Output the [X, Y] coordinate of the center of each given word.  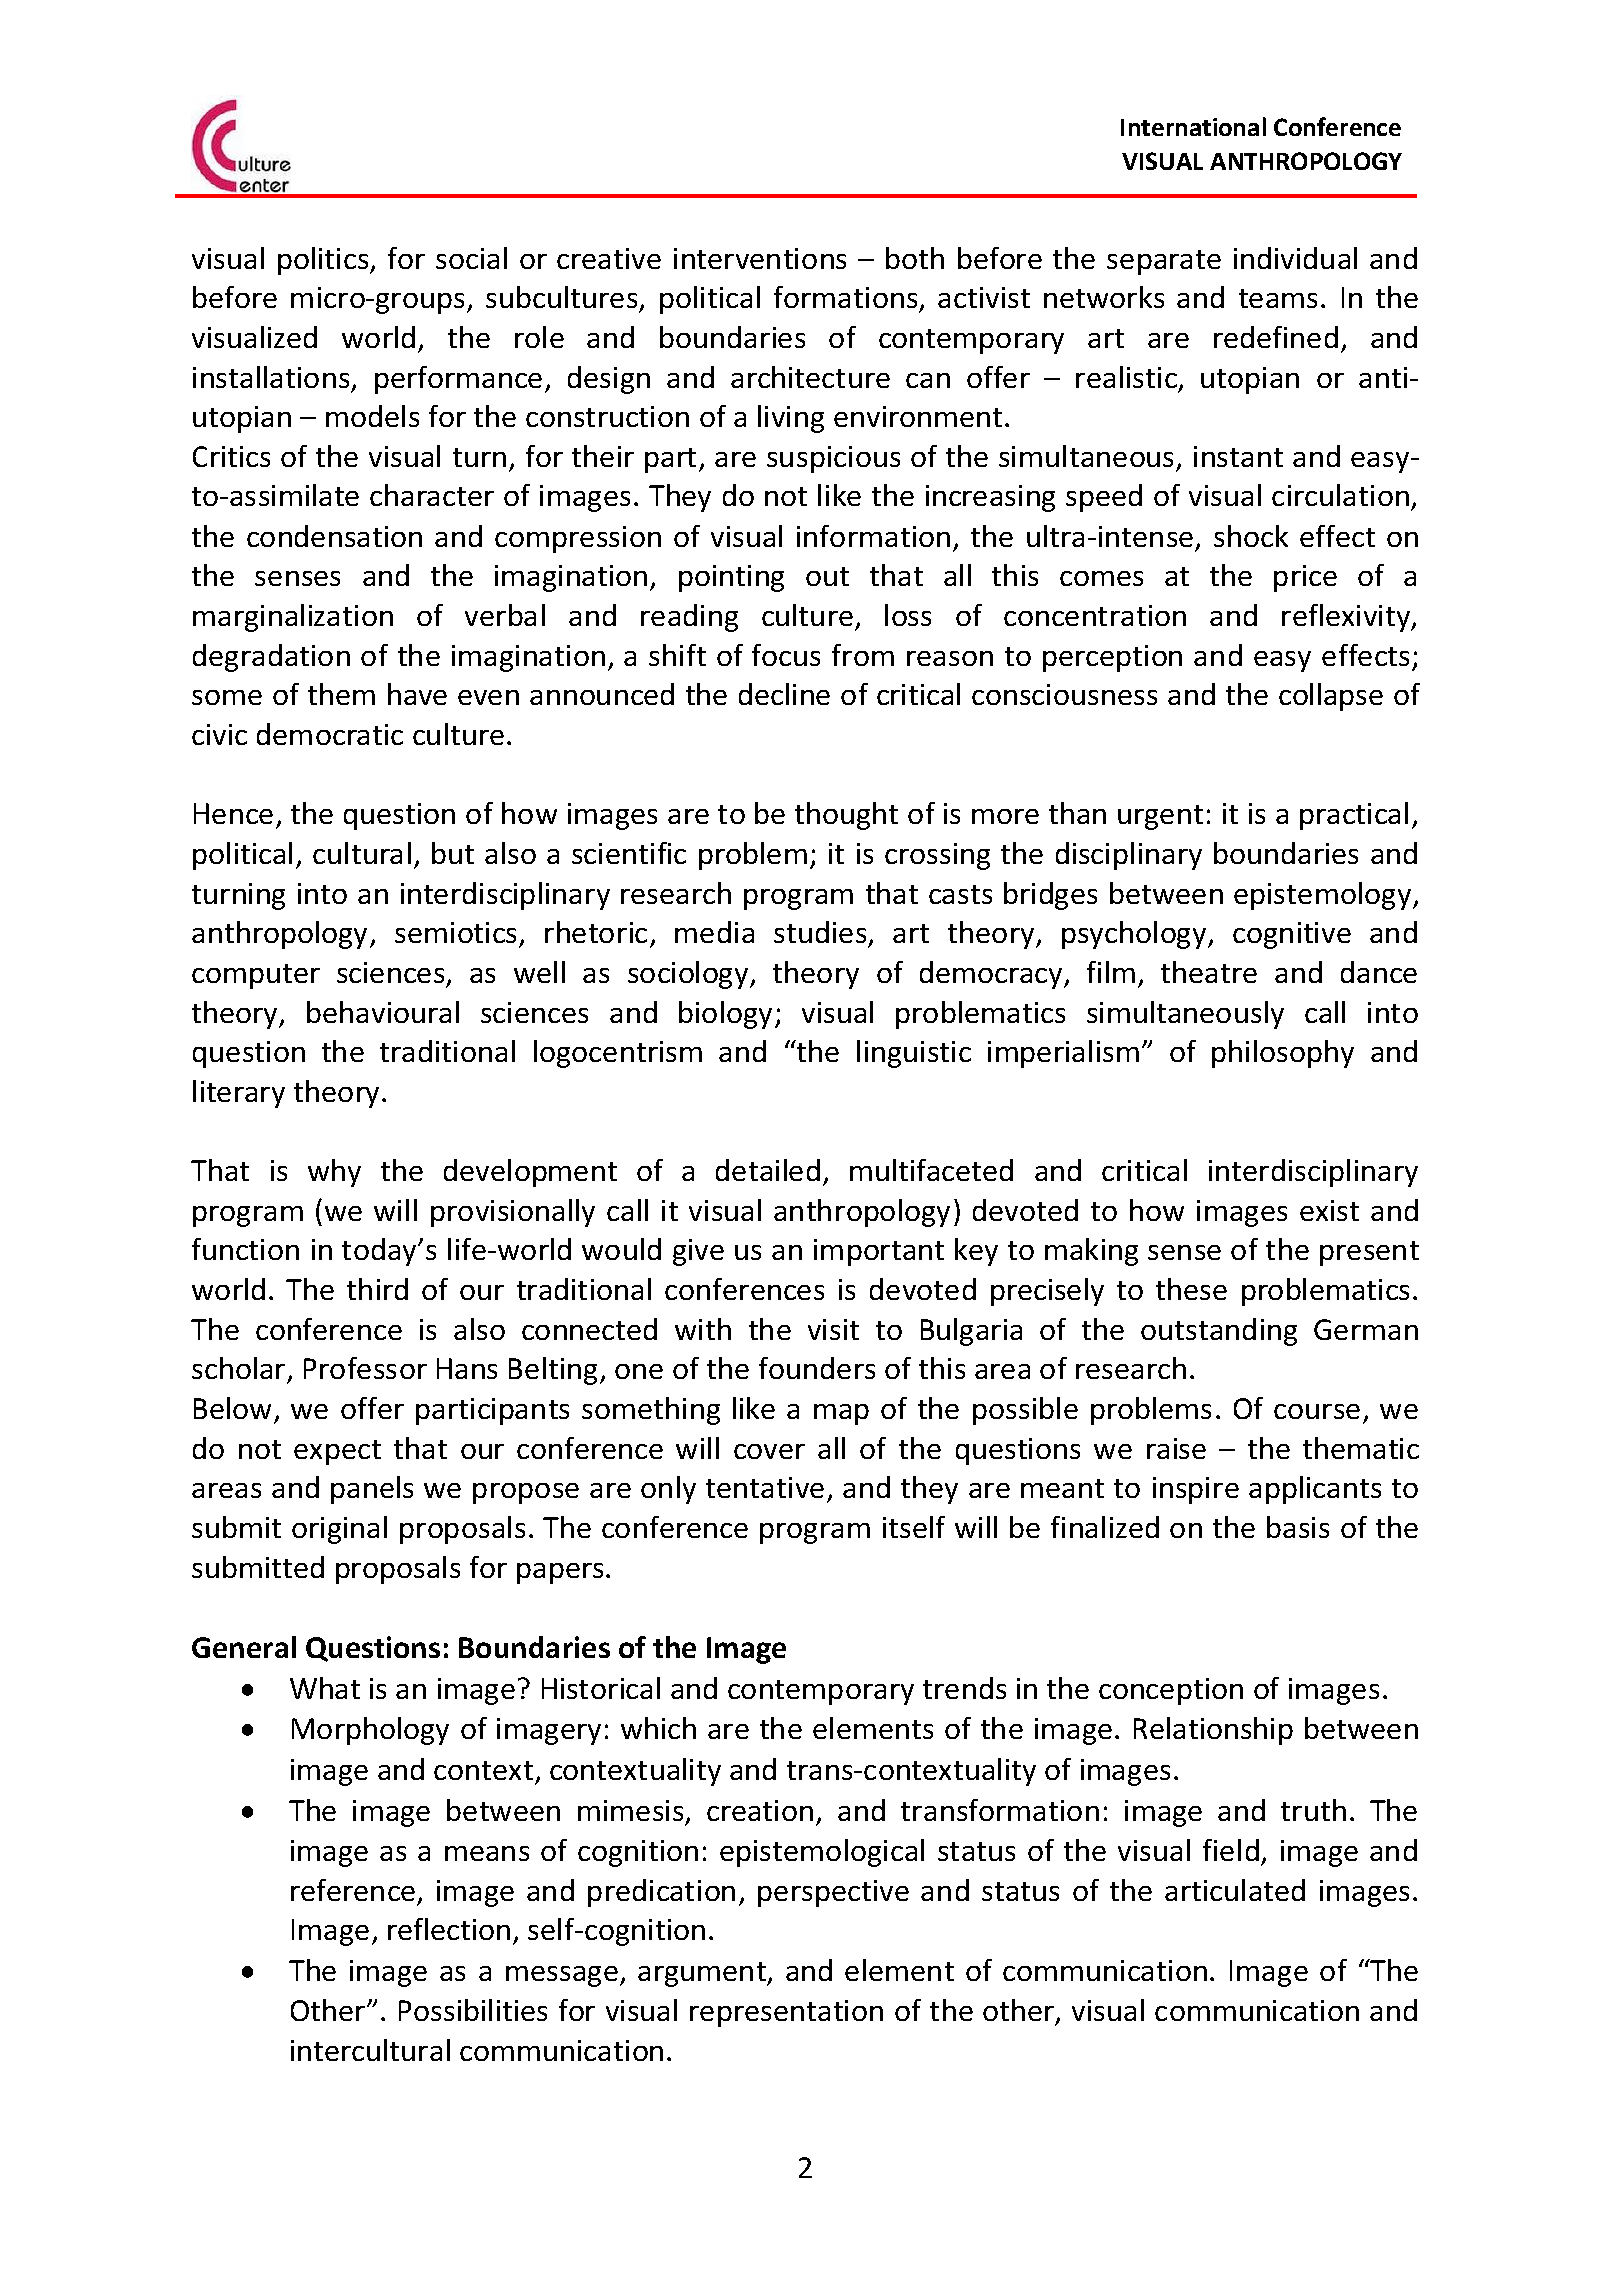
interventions [760, 258]
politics [324, 261]
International [1193, 126]
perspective [833, 1893]
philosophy [1283, 1054]
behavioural [383, 1012]
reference [353, 1890]
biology [725, 1015]
